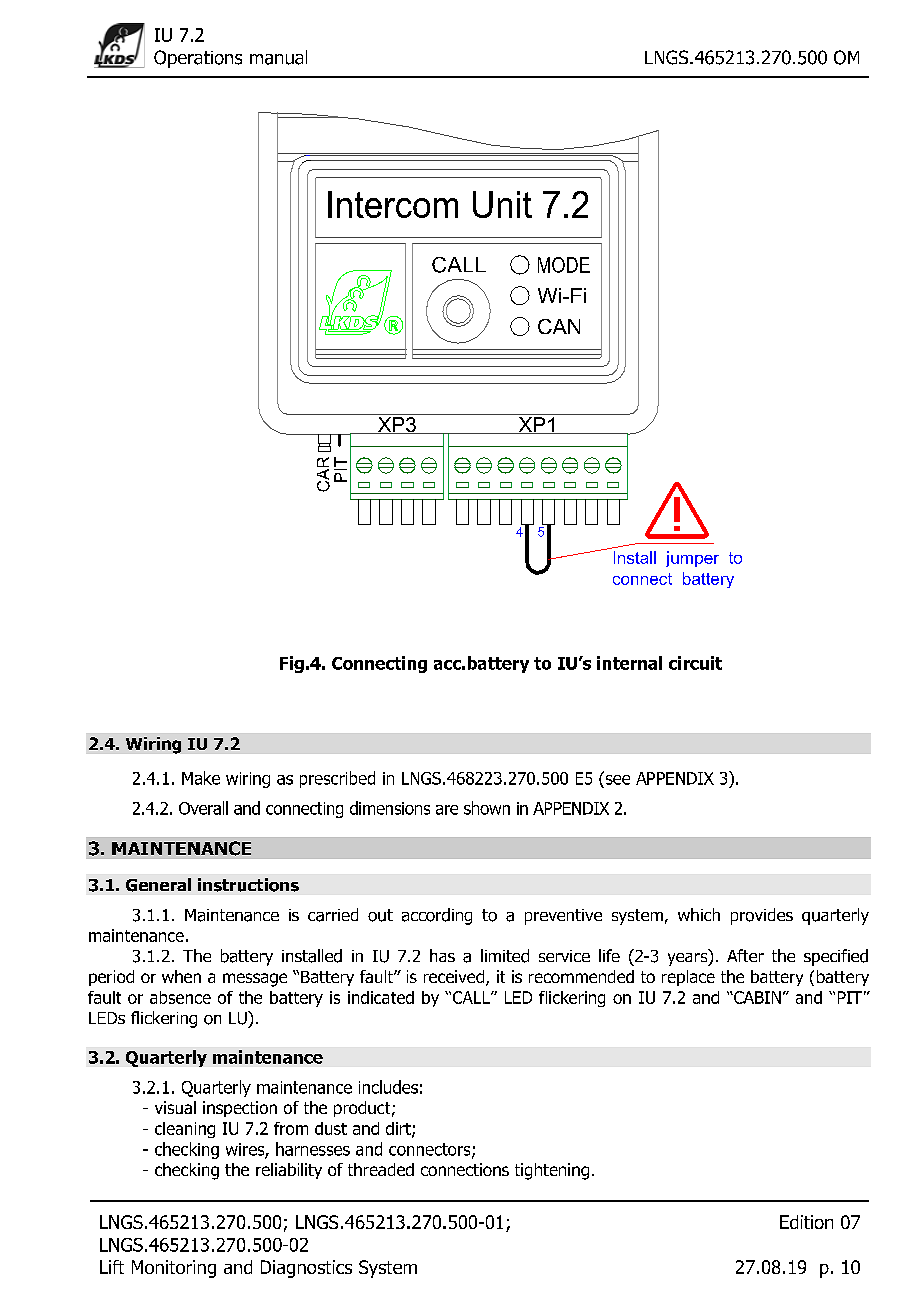 Image resolution: width=924 pixels, height=1308 pixels. Describe the element at coordinates (278, 57) in the page. I see `manual` at that location.
